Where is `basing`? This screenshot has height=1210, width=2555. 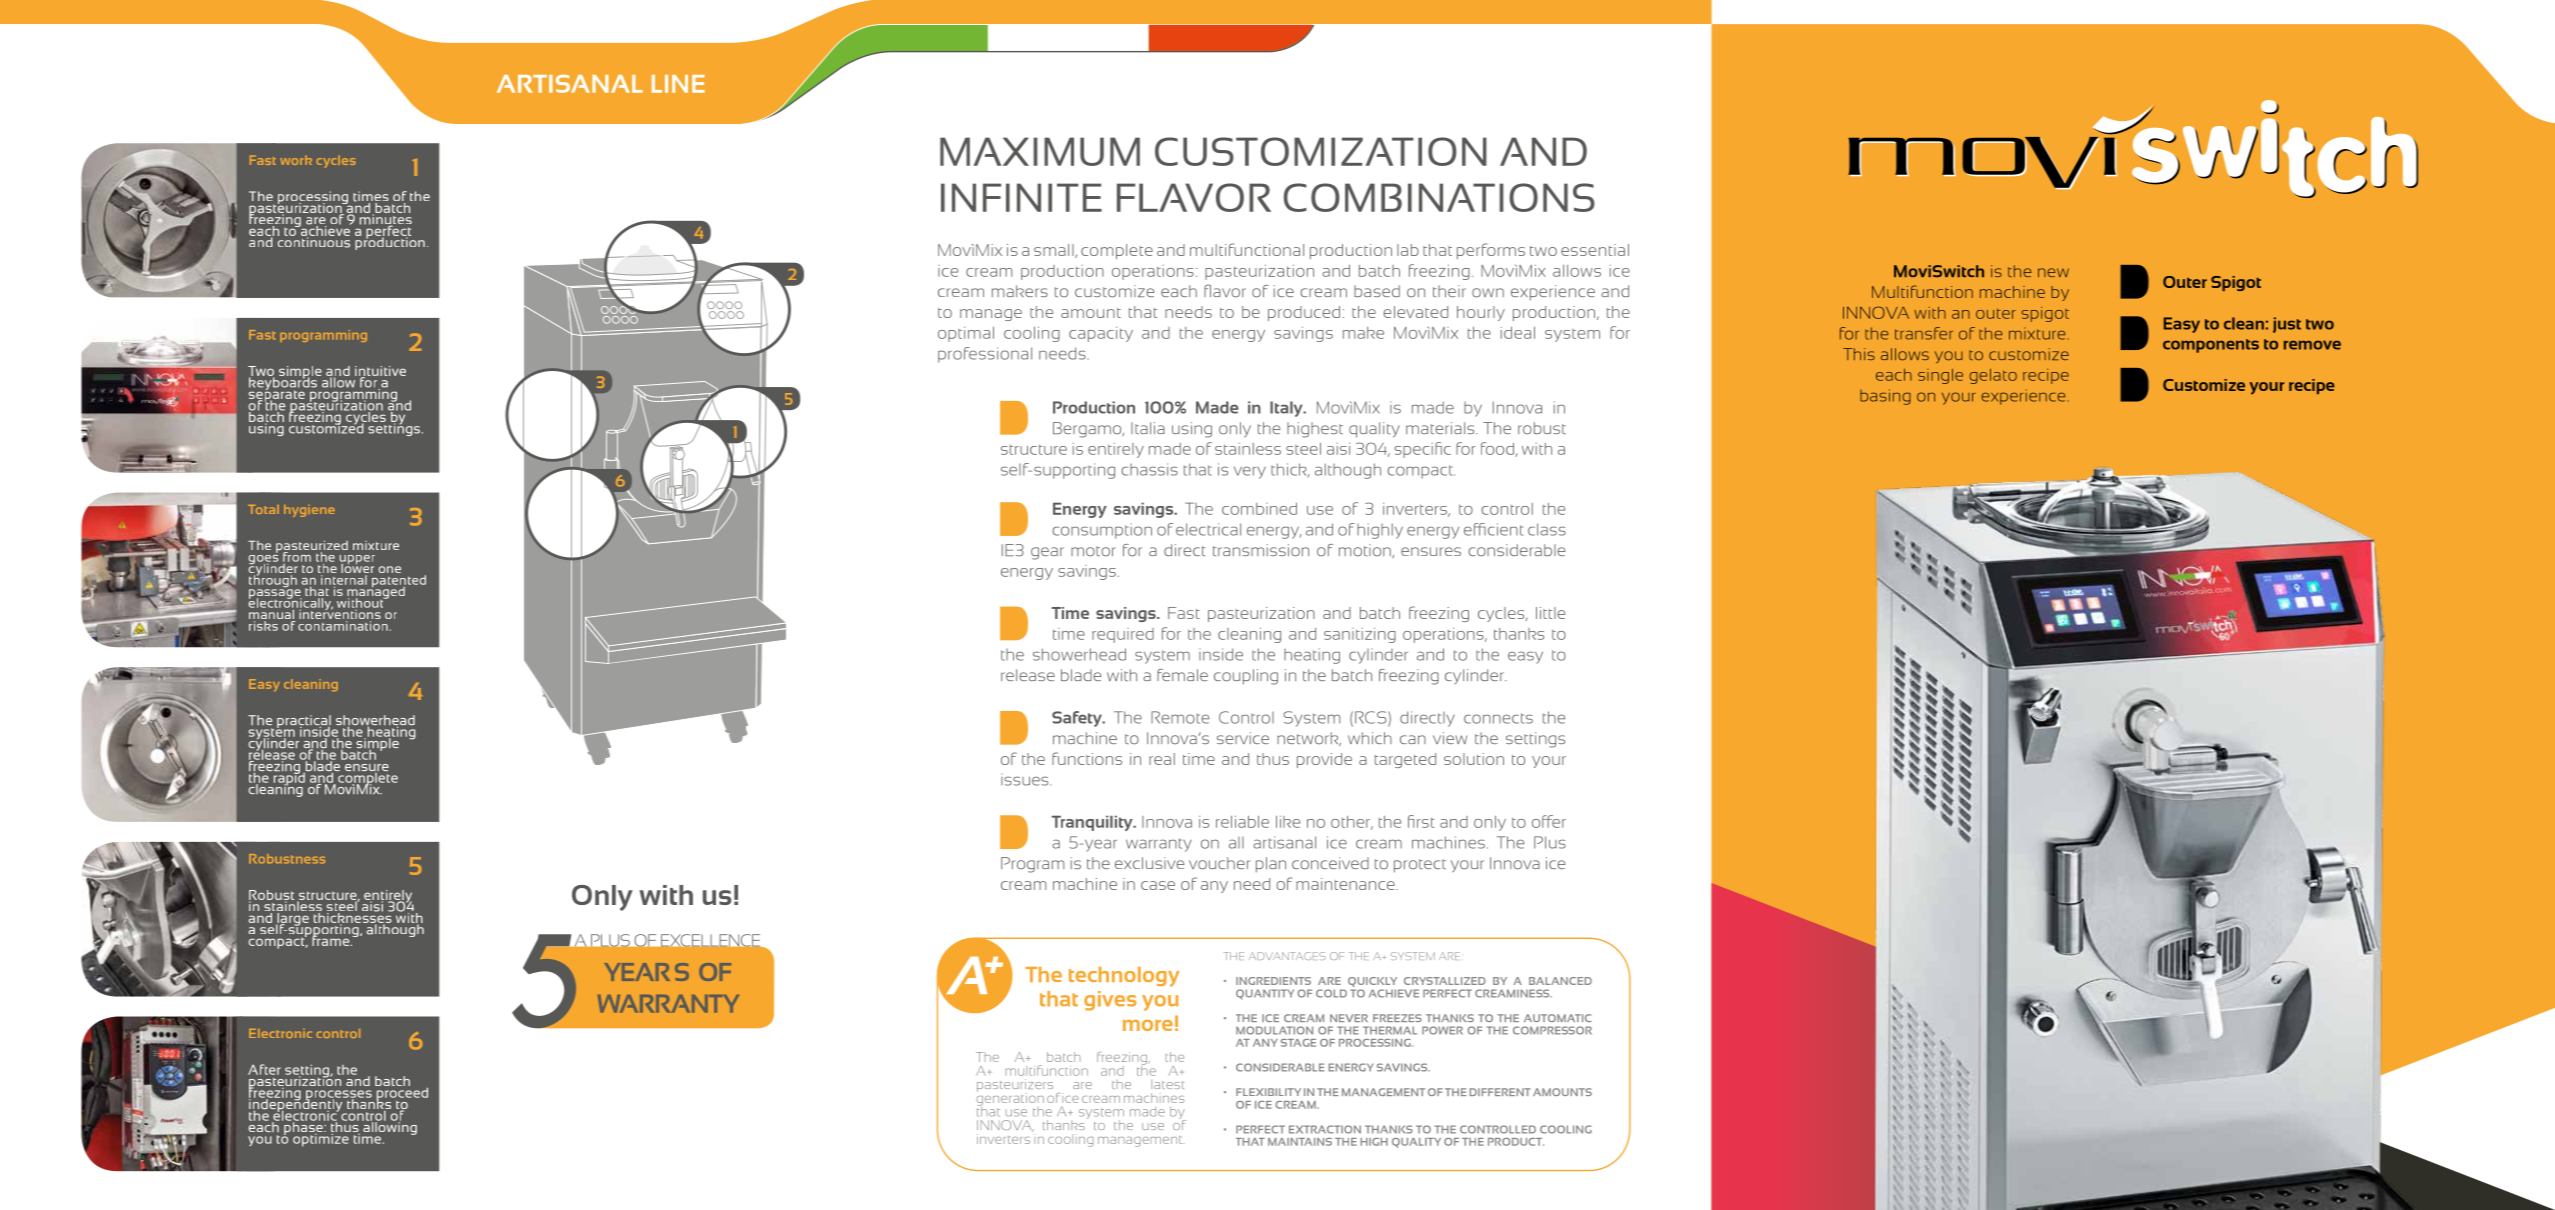
basing is located at coordinates (1885, 397).
